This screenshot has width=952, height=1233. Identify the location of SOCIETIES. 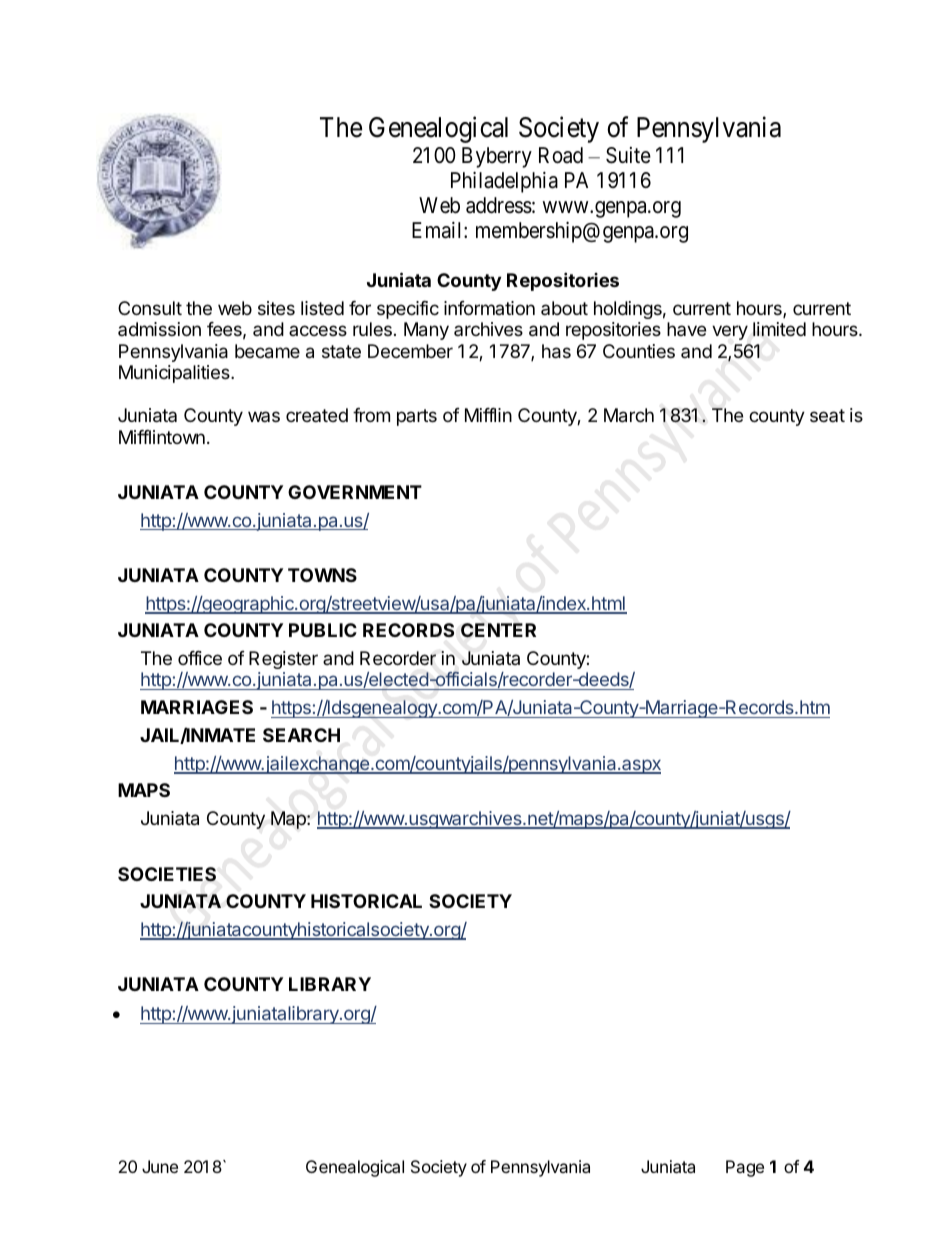
(167, 874).
